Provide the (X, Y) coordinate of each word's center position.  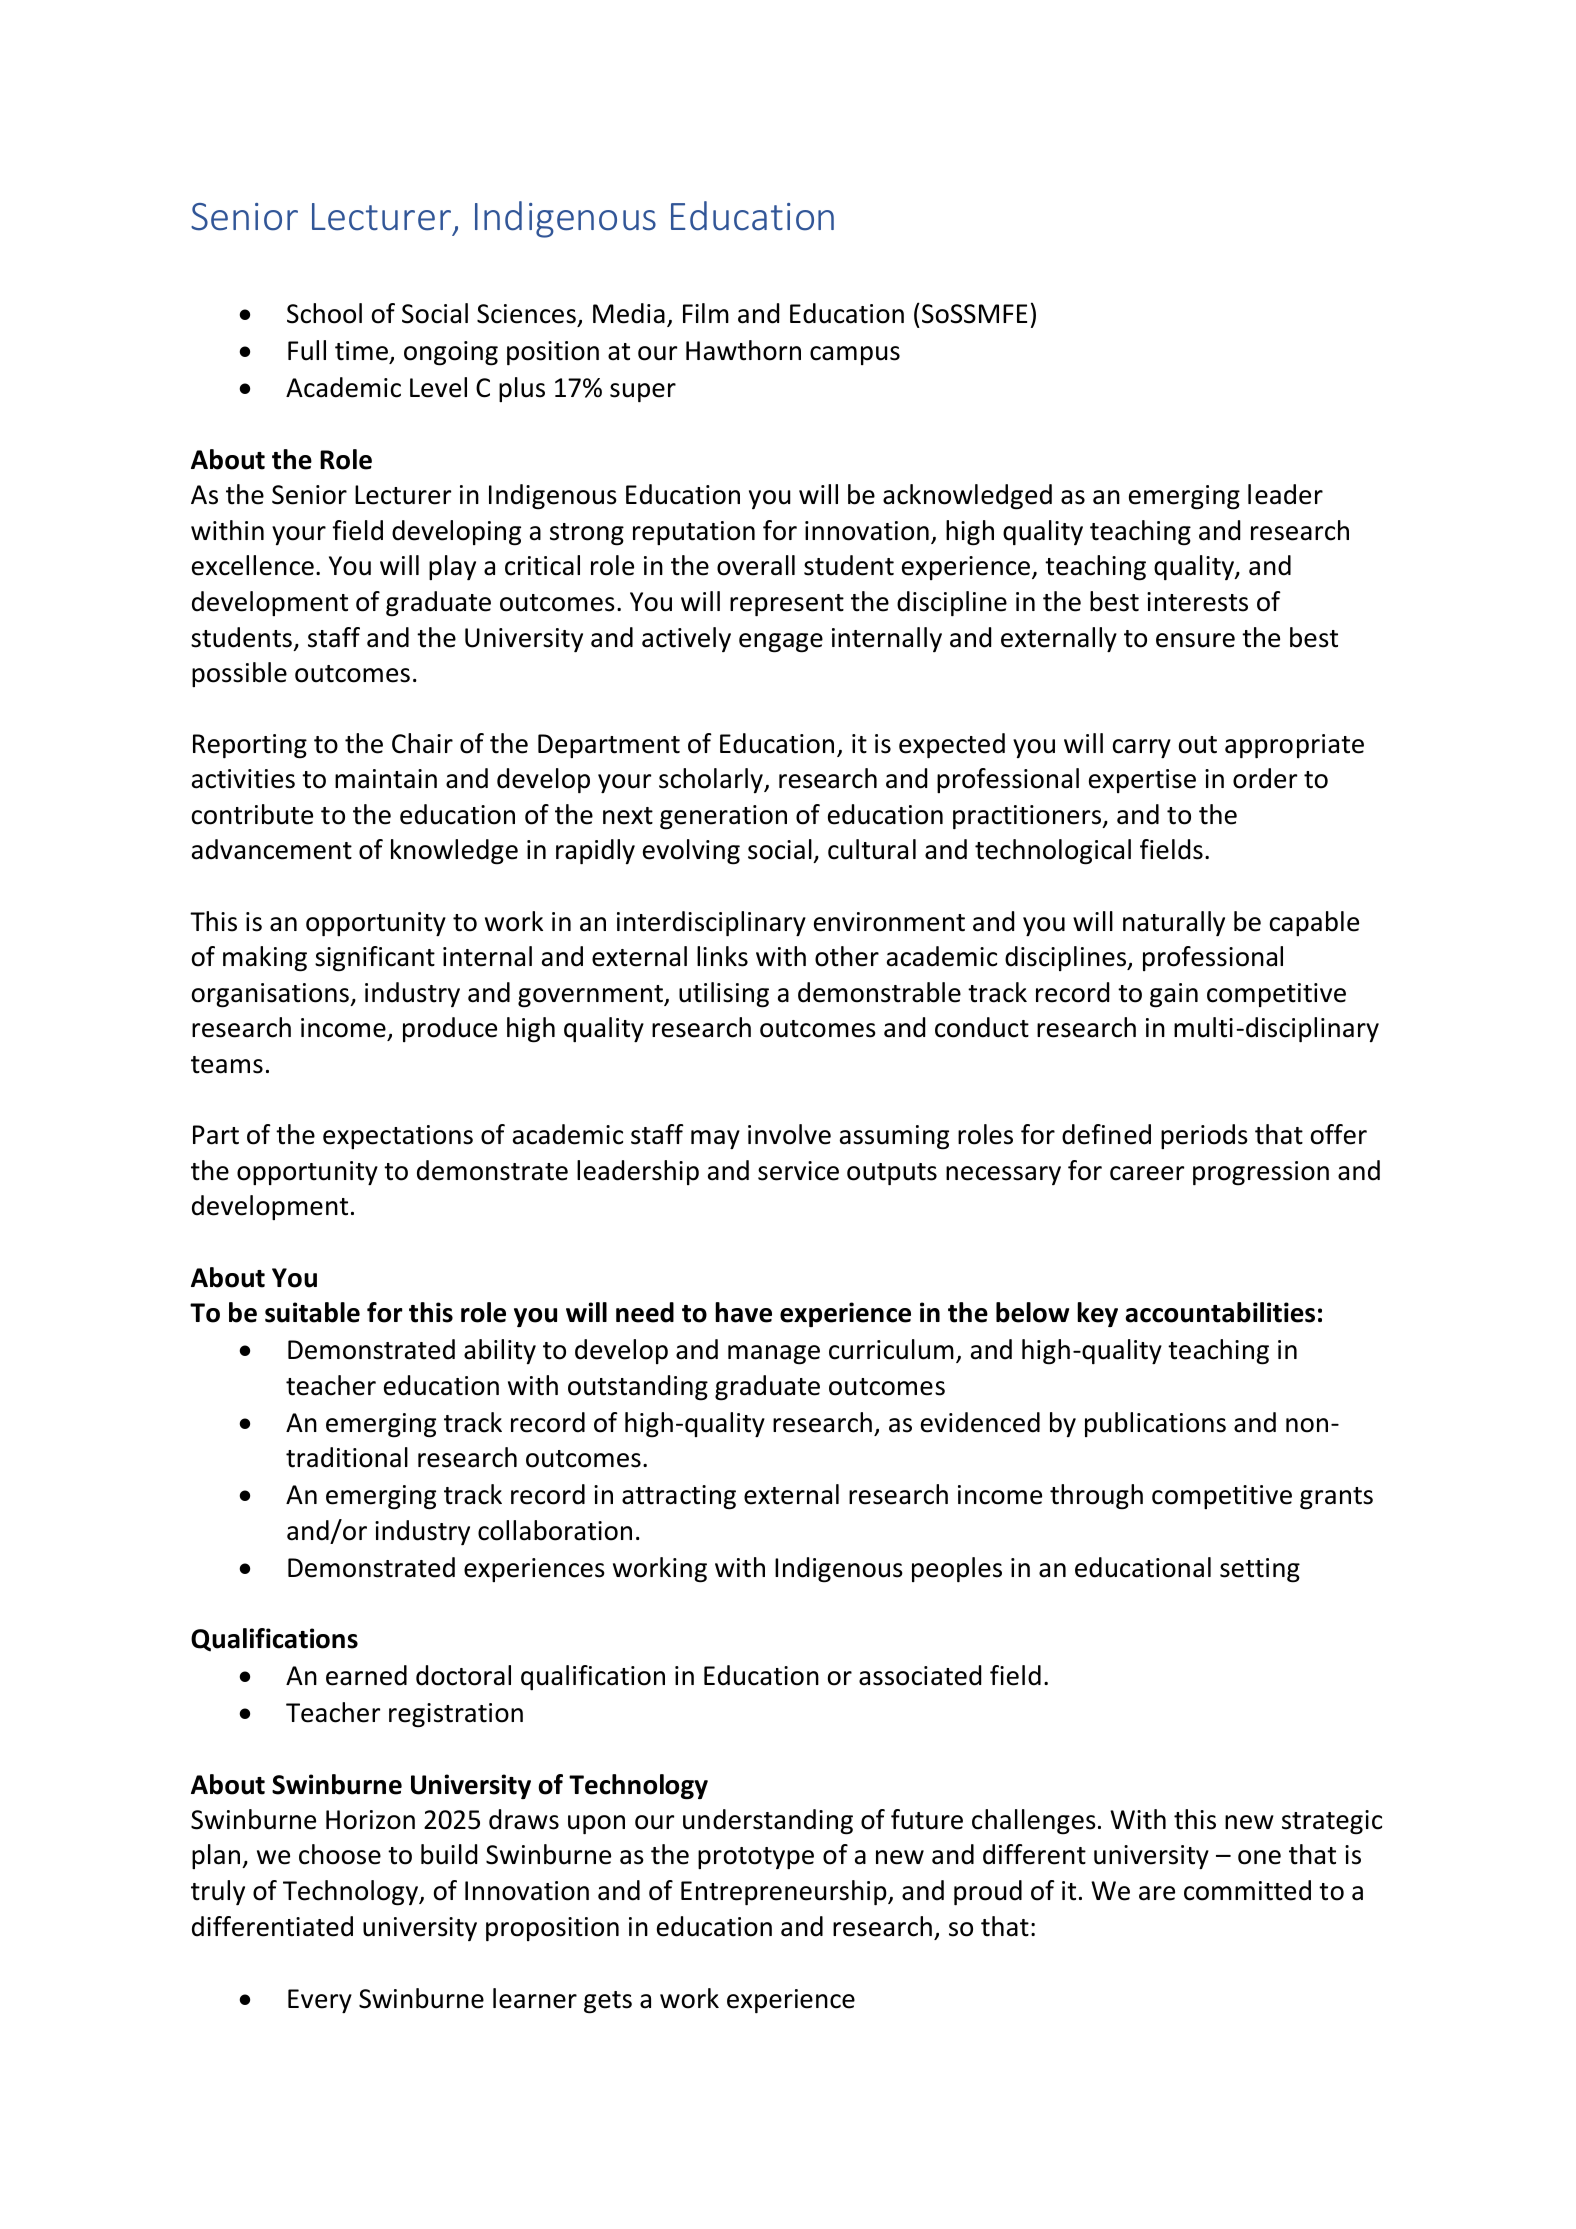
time (363, 352)
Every (320, 2001)
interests (1197, 602)
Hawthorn (743, 350)
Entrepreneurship (785, 1892)
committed (1247, 1890)
